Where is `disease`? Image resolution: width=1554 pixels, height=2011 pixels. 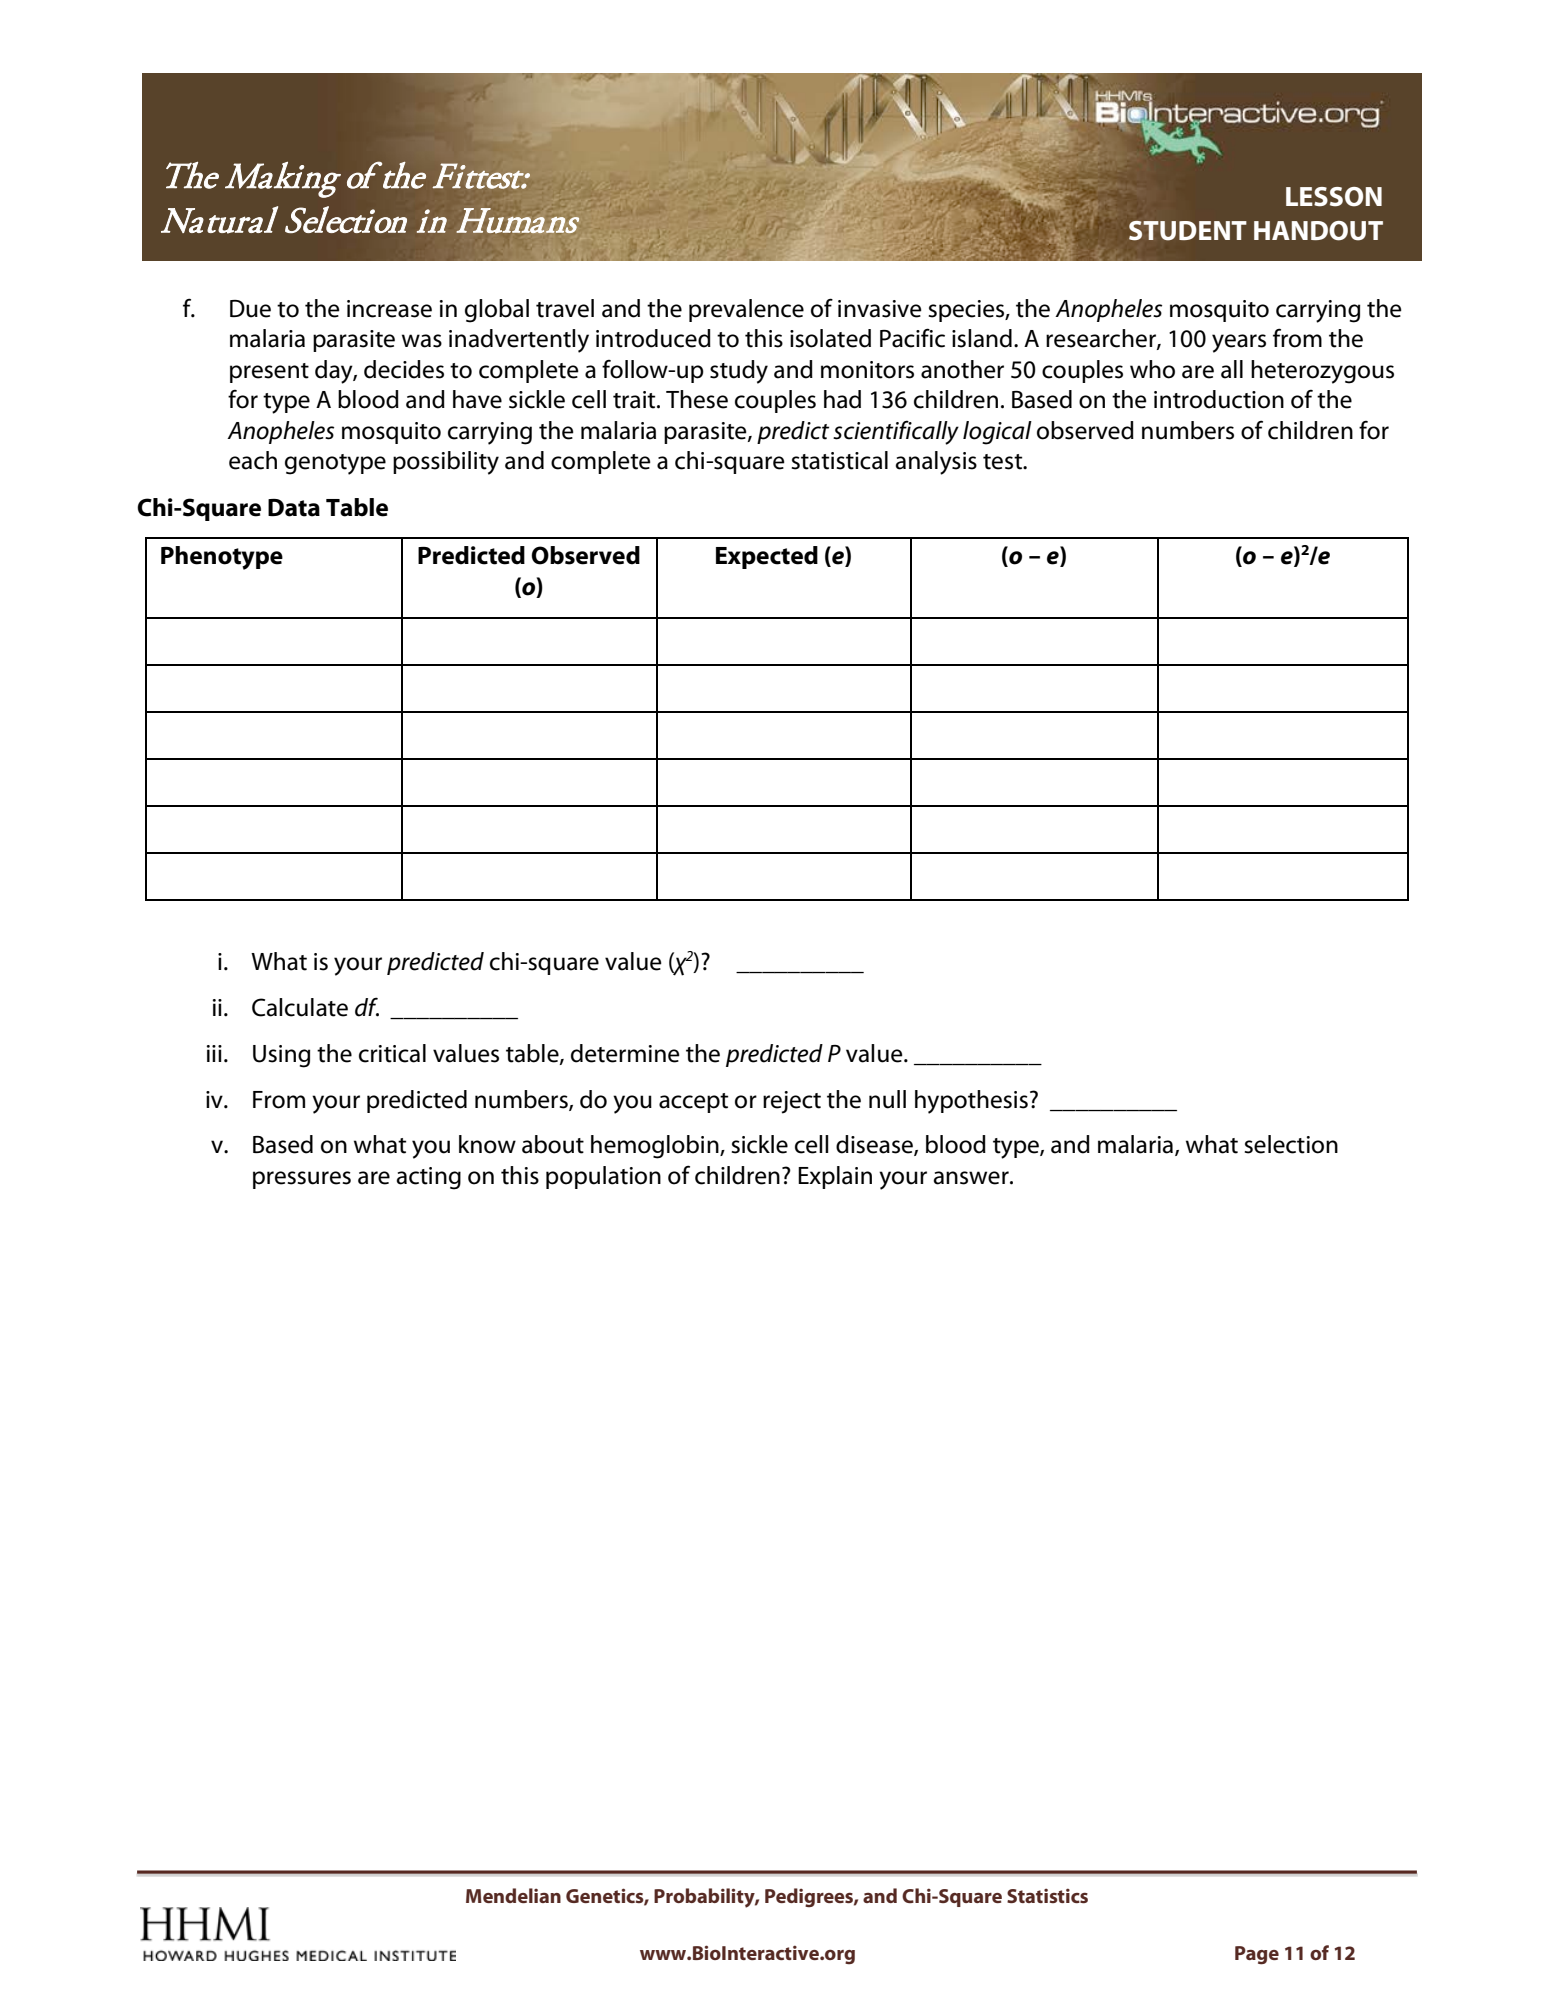
disease is located at coordinates (875, 1145).
